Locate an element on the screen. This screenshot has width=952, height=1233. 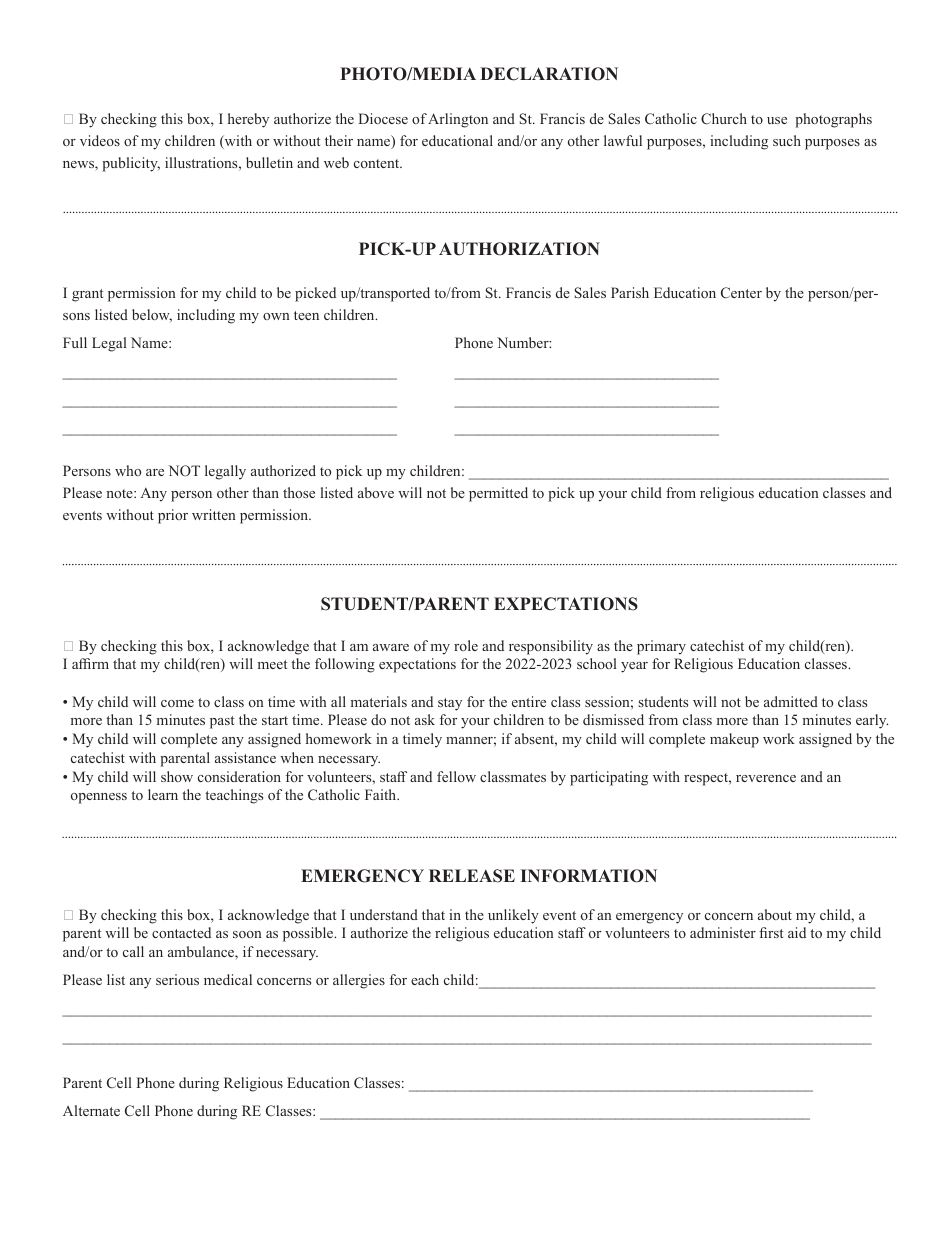
allergies is located at coordinates (359, 981).
